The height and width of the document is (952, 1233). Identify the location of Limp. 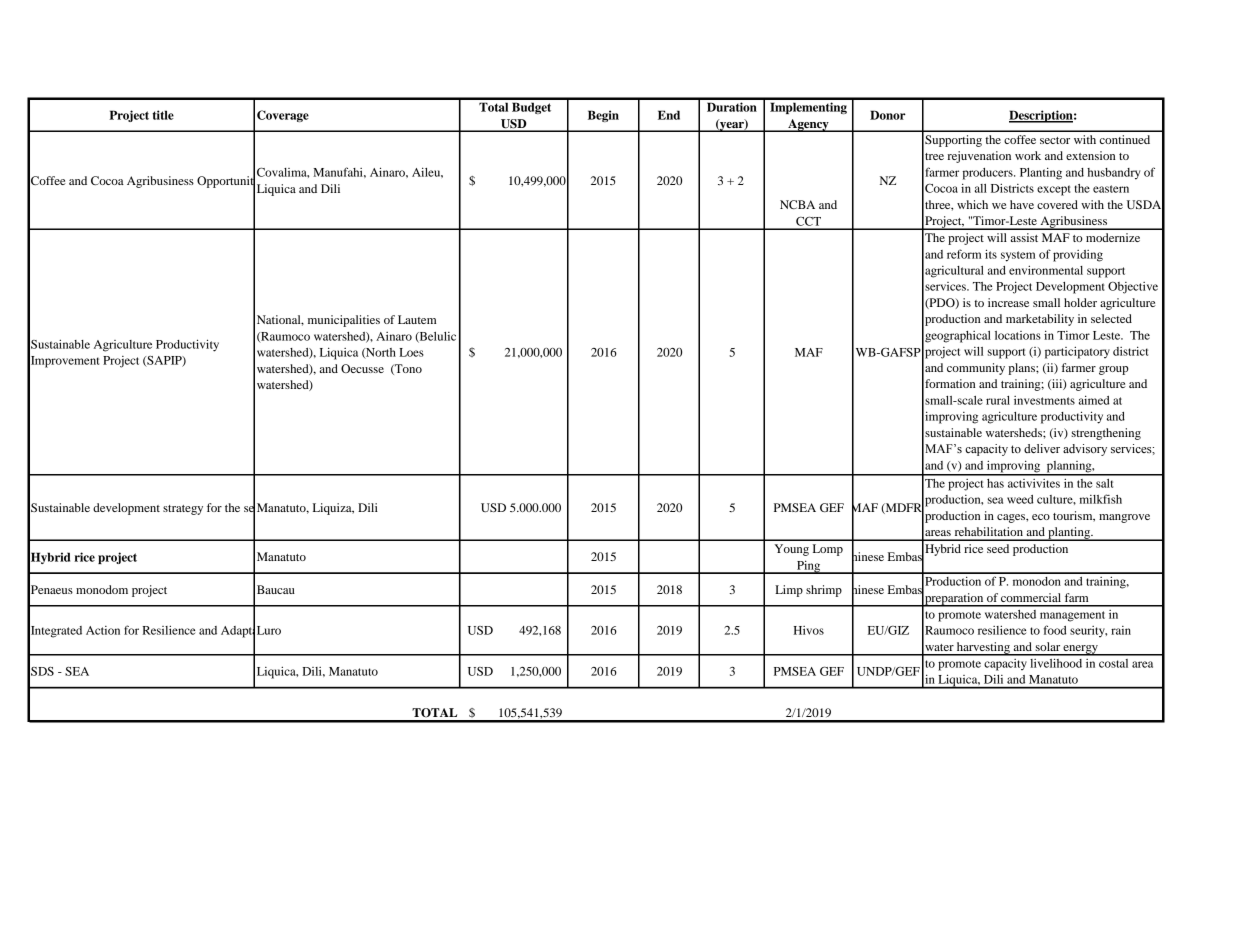
(789, 591).
